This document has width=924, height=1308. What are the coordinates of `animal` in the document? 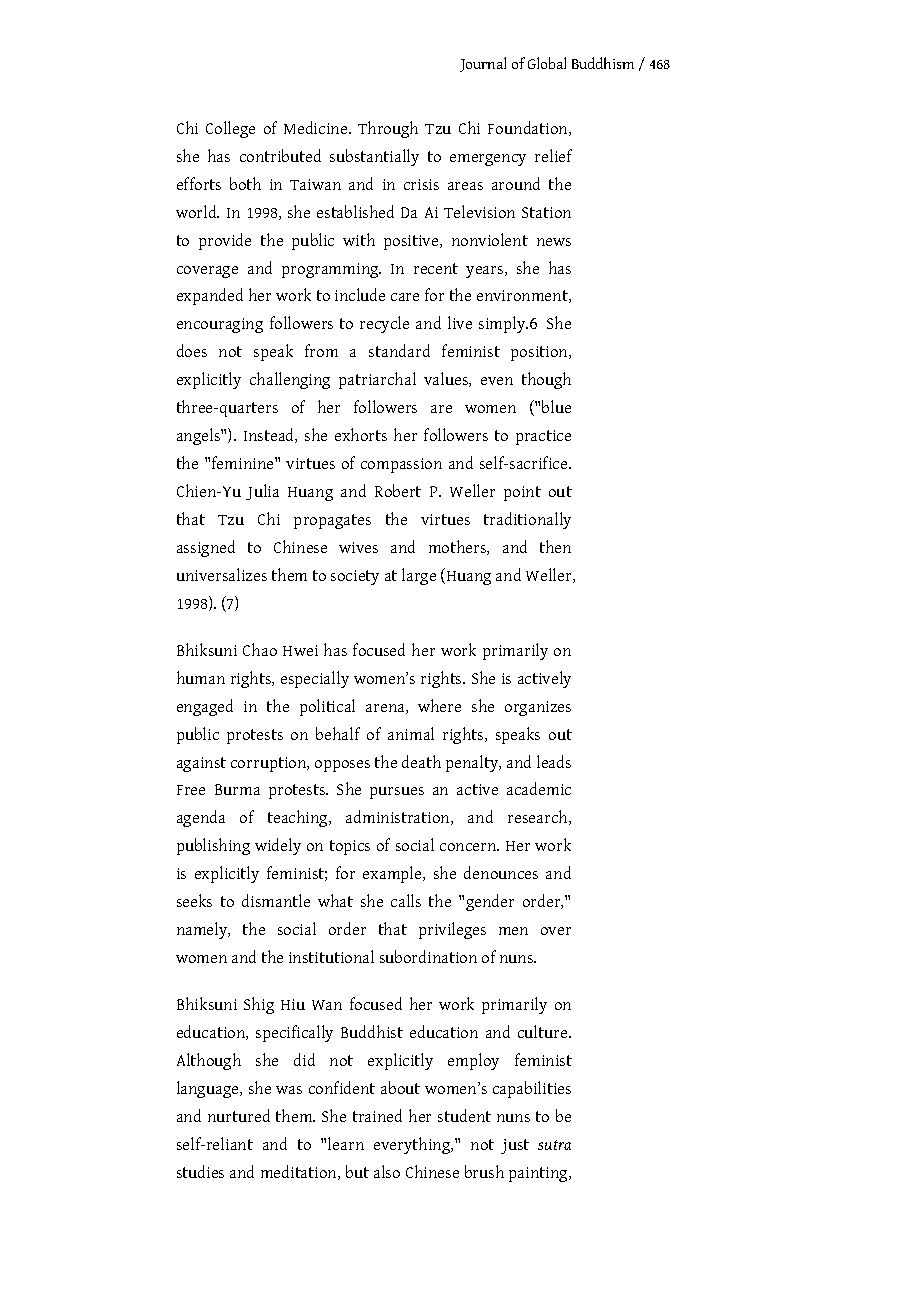 It's located at (411, 733).
